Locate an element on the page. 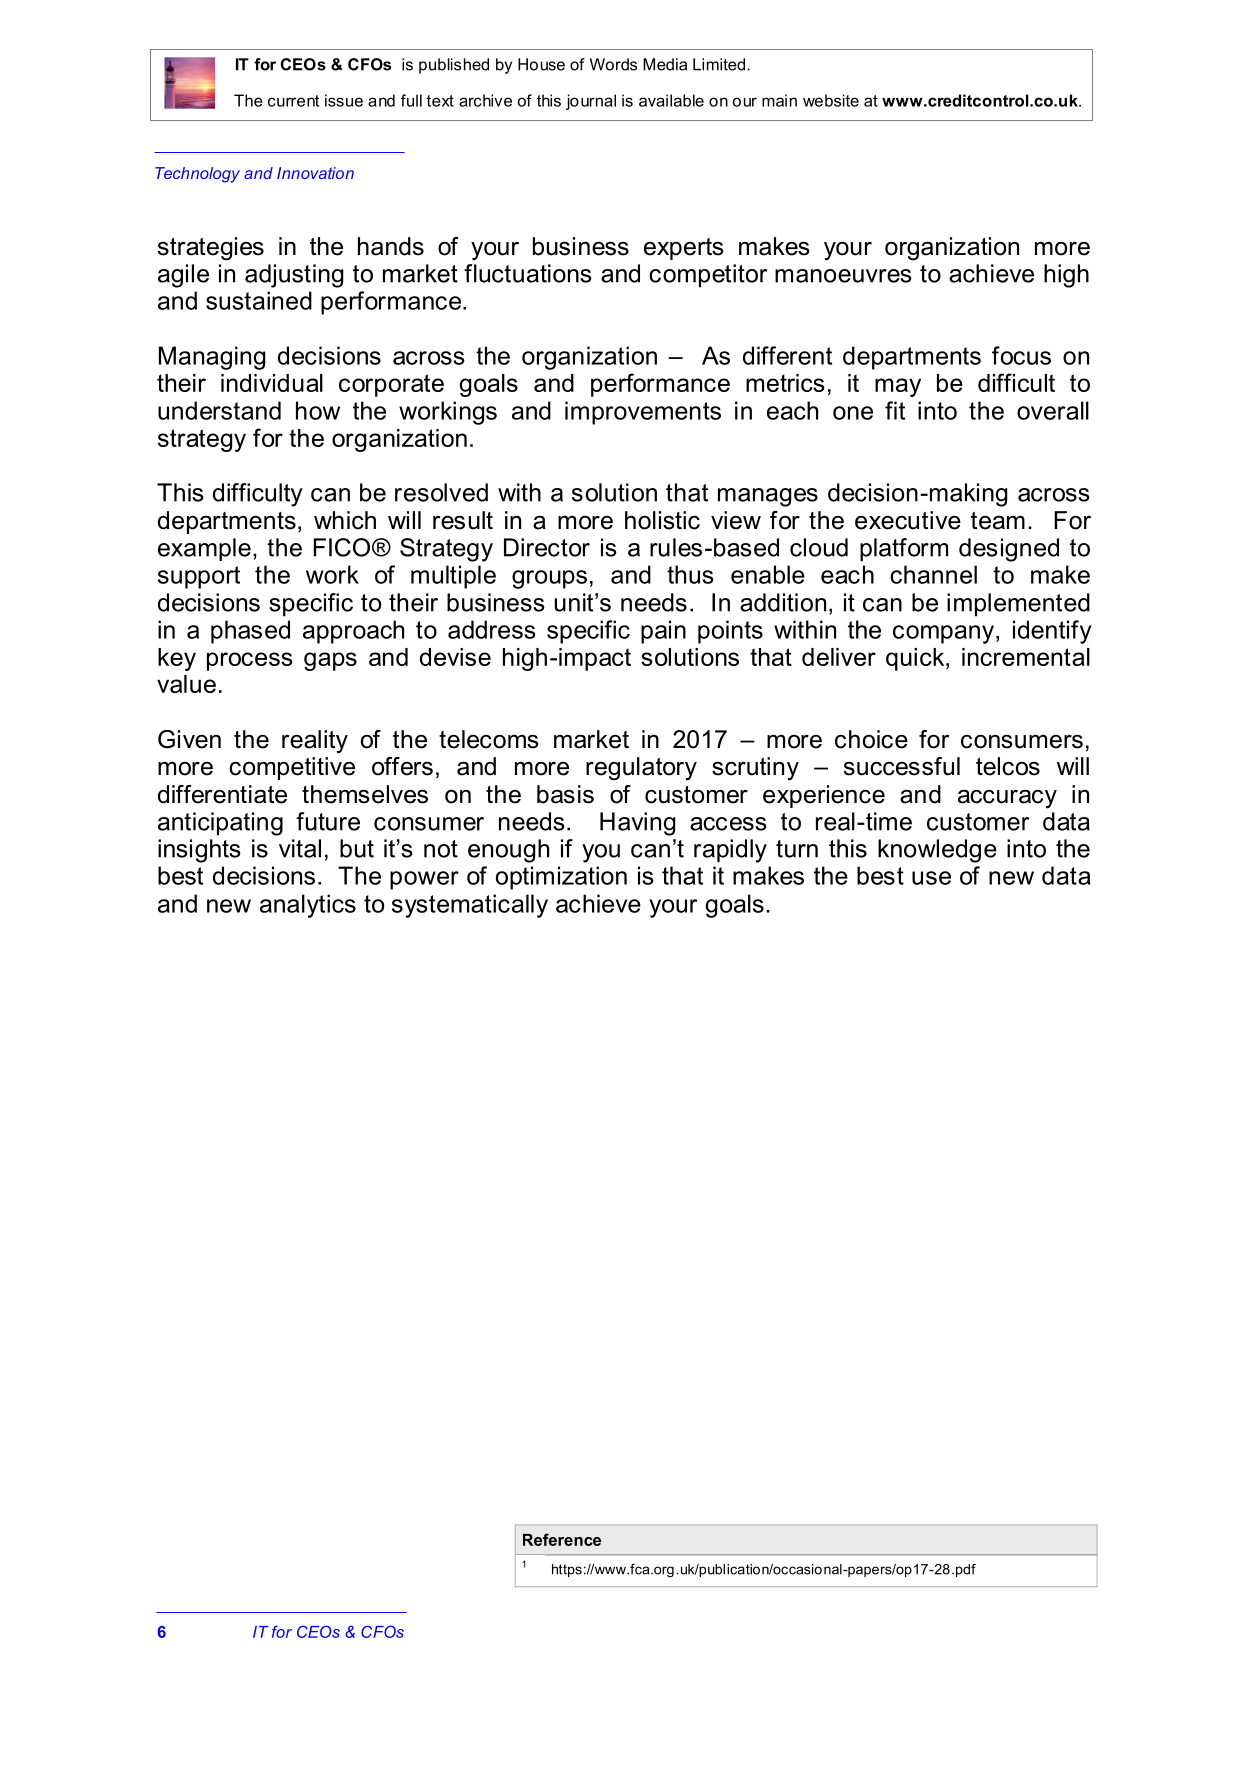 The width and height of the document is (1248, 1765). competitive is located at coordinates (292, 768).
